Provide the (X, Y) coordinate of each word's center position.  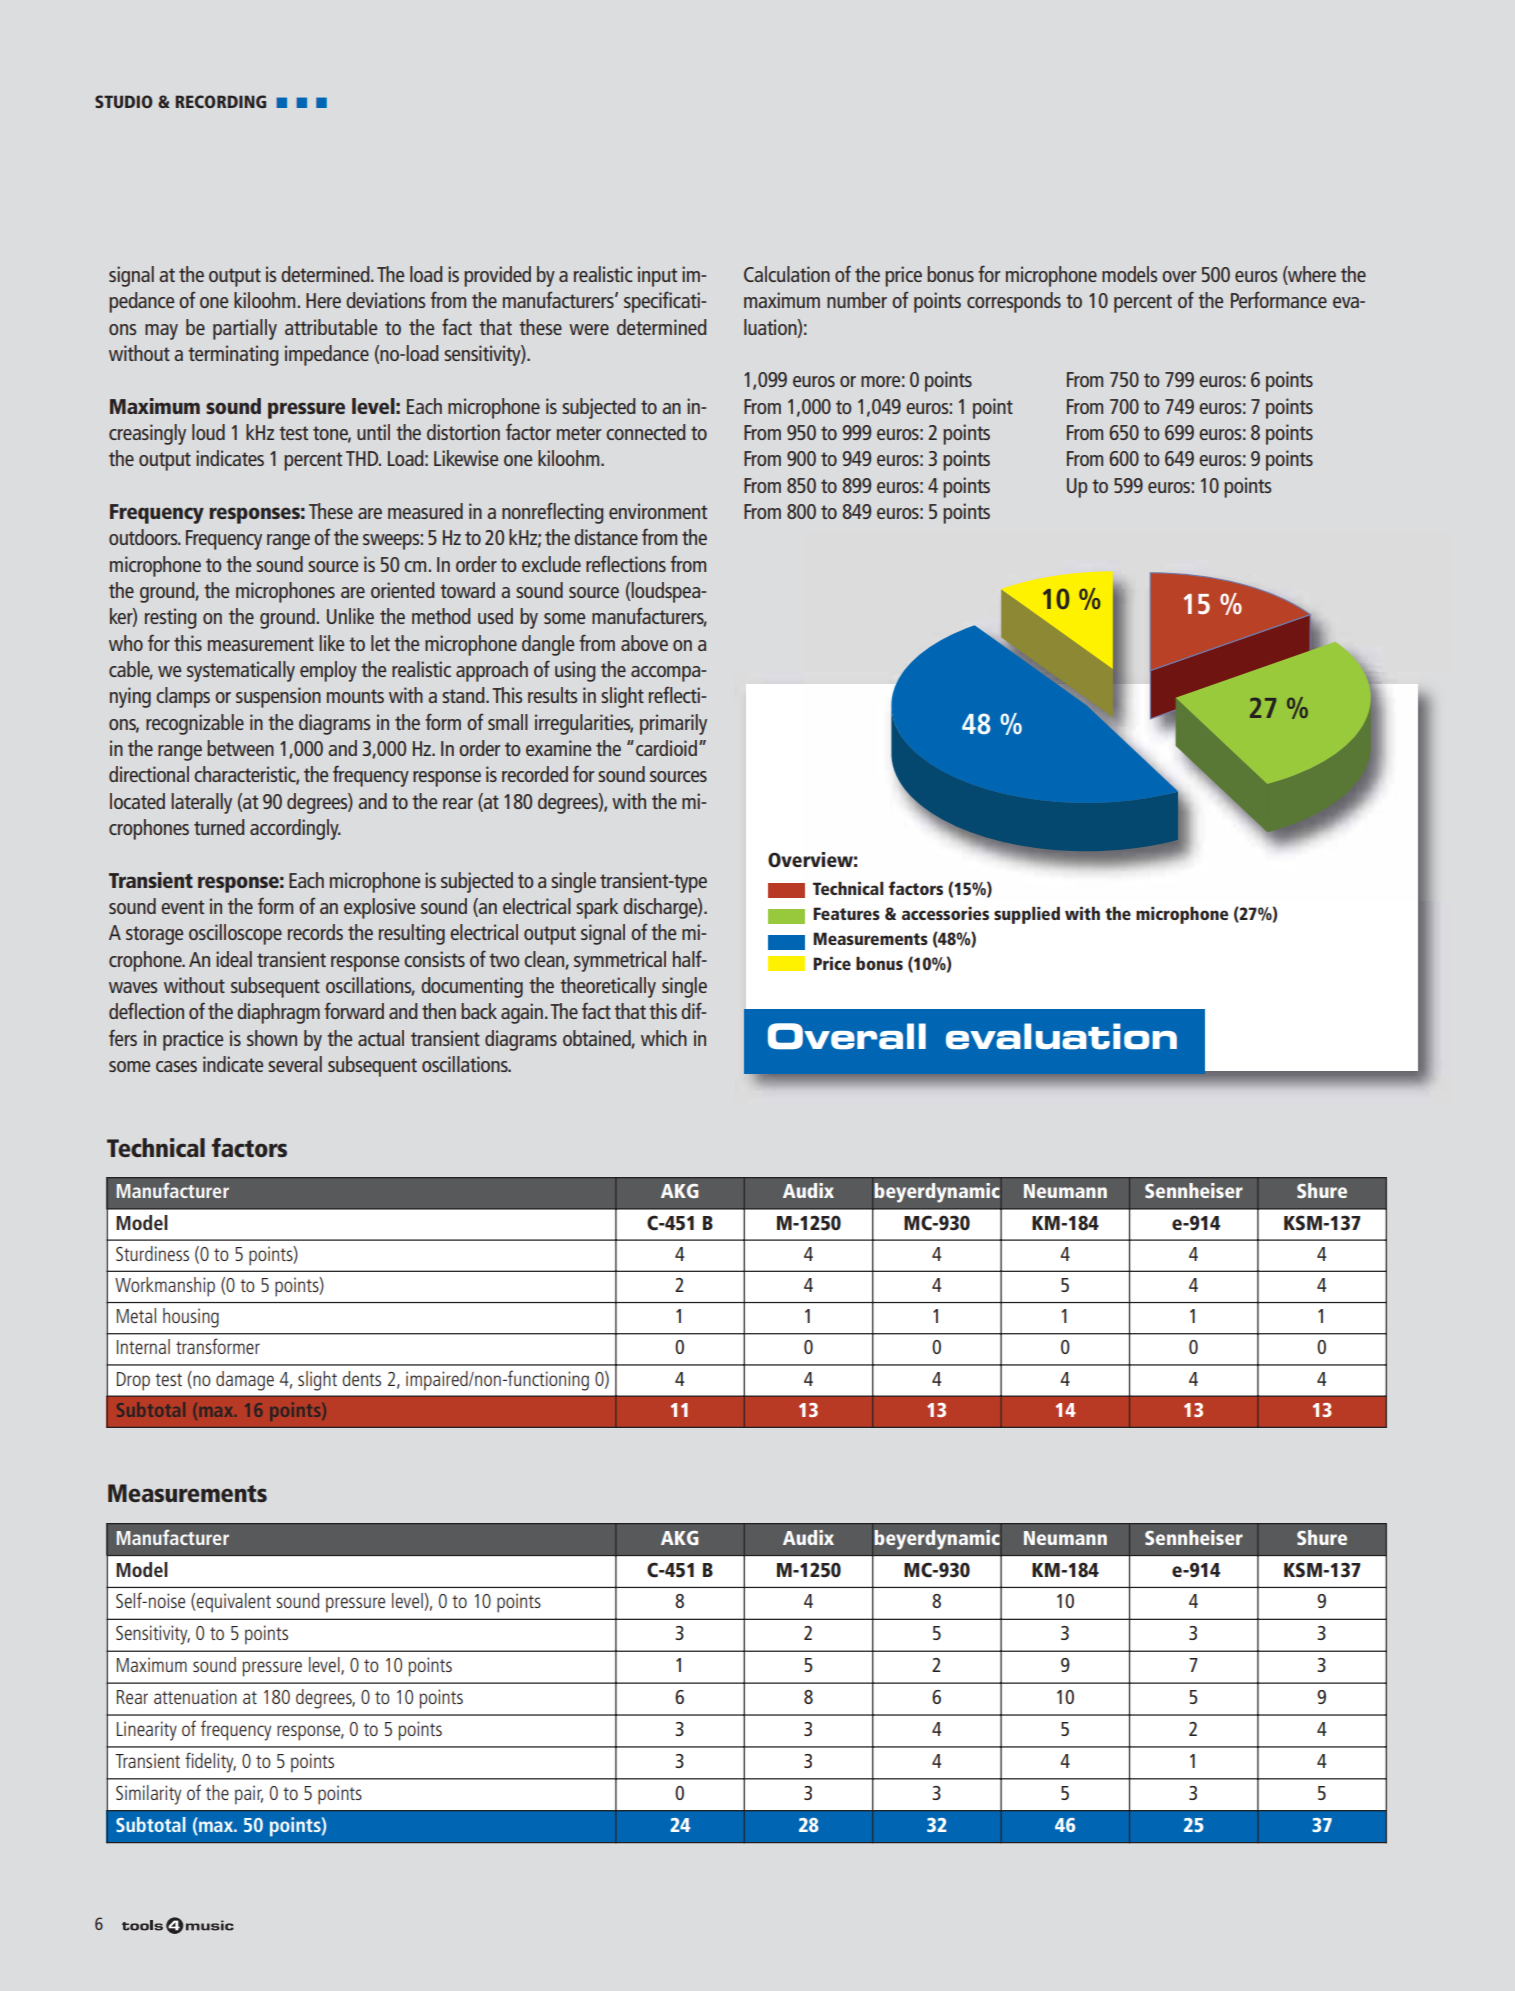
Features (846, 913)
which (664, 1038)
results (552, 695)
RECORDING (220, 101)
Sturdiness (152, 1253)
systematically (241, 671)
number (857, 300)
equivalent (233, 1603)
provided (497, 276)
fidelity (210, 1762)
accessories (945, 913)
